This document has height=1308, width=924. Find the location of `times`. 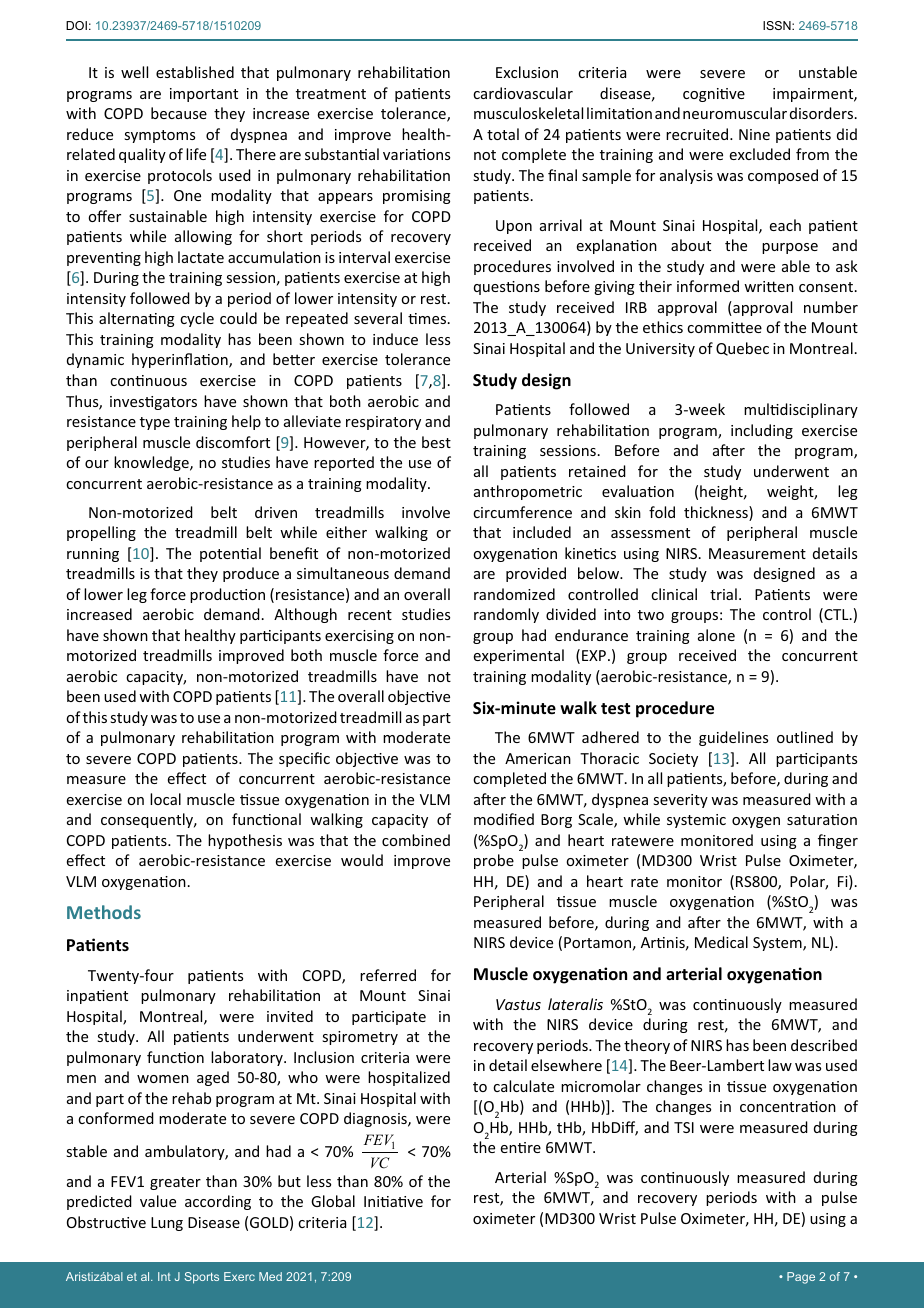

times is located at coordinates (427, 318).
